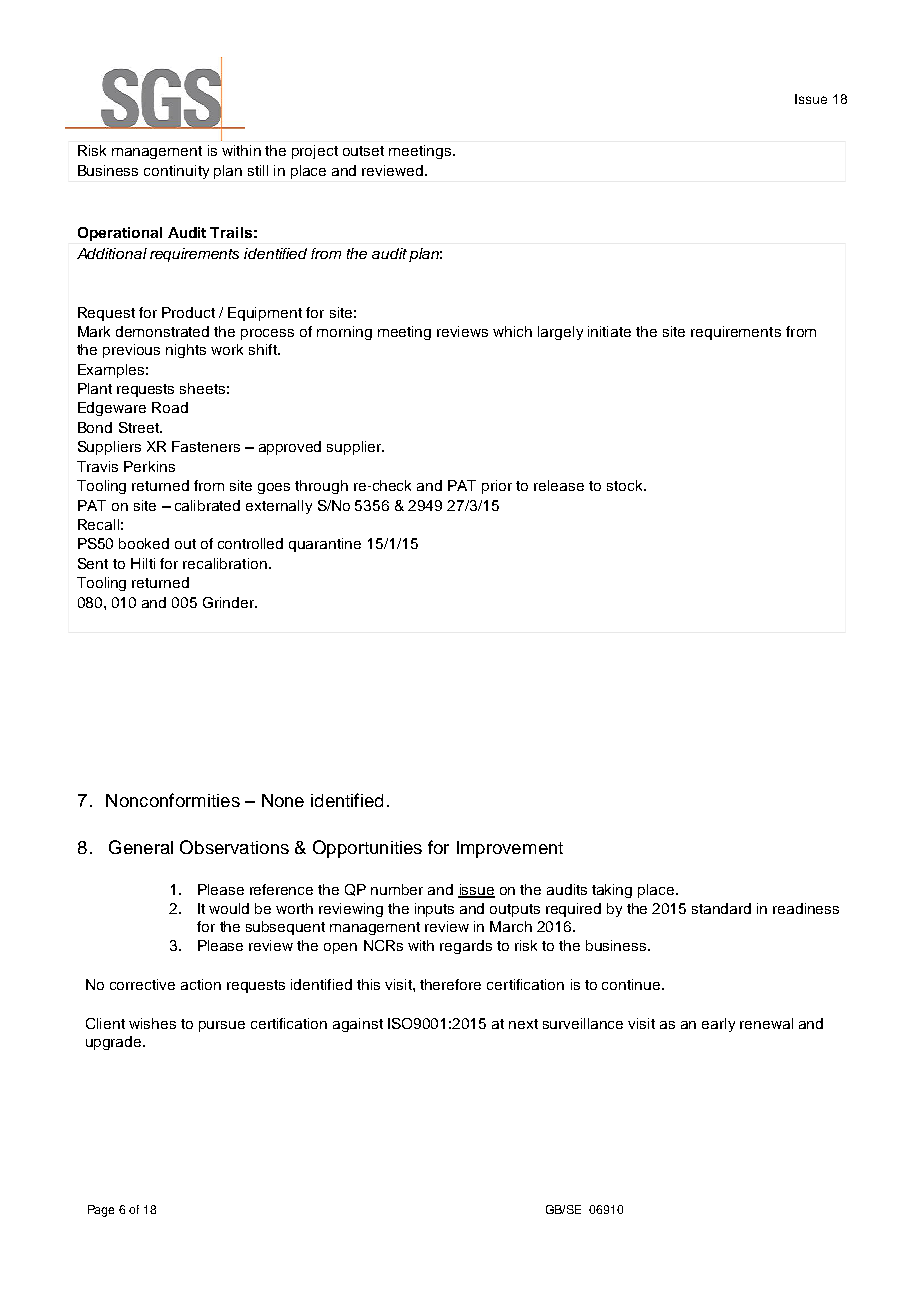 The image size is (924, 1308). I want to click on Page, so click(101, 1211).
